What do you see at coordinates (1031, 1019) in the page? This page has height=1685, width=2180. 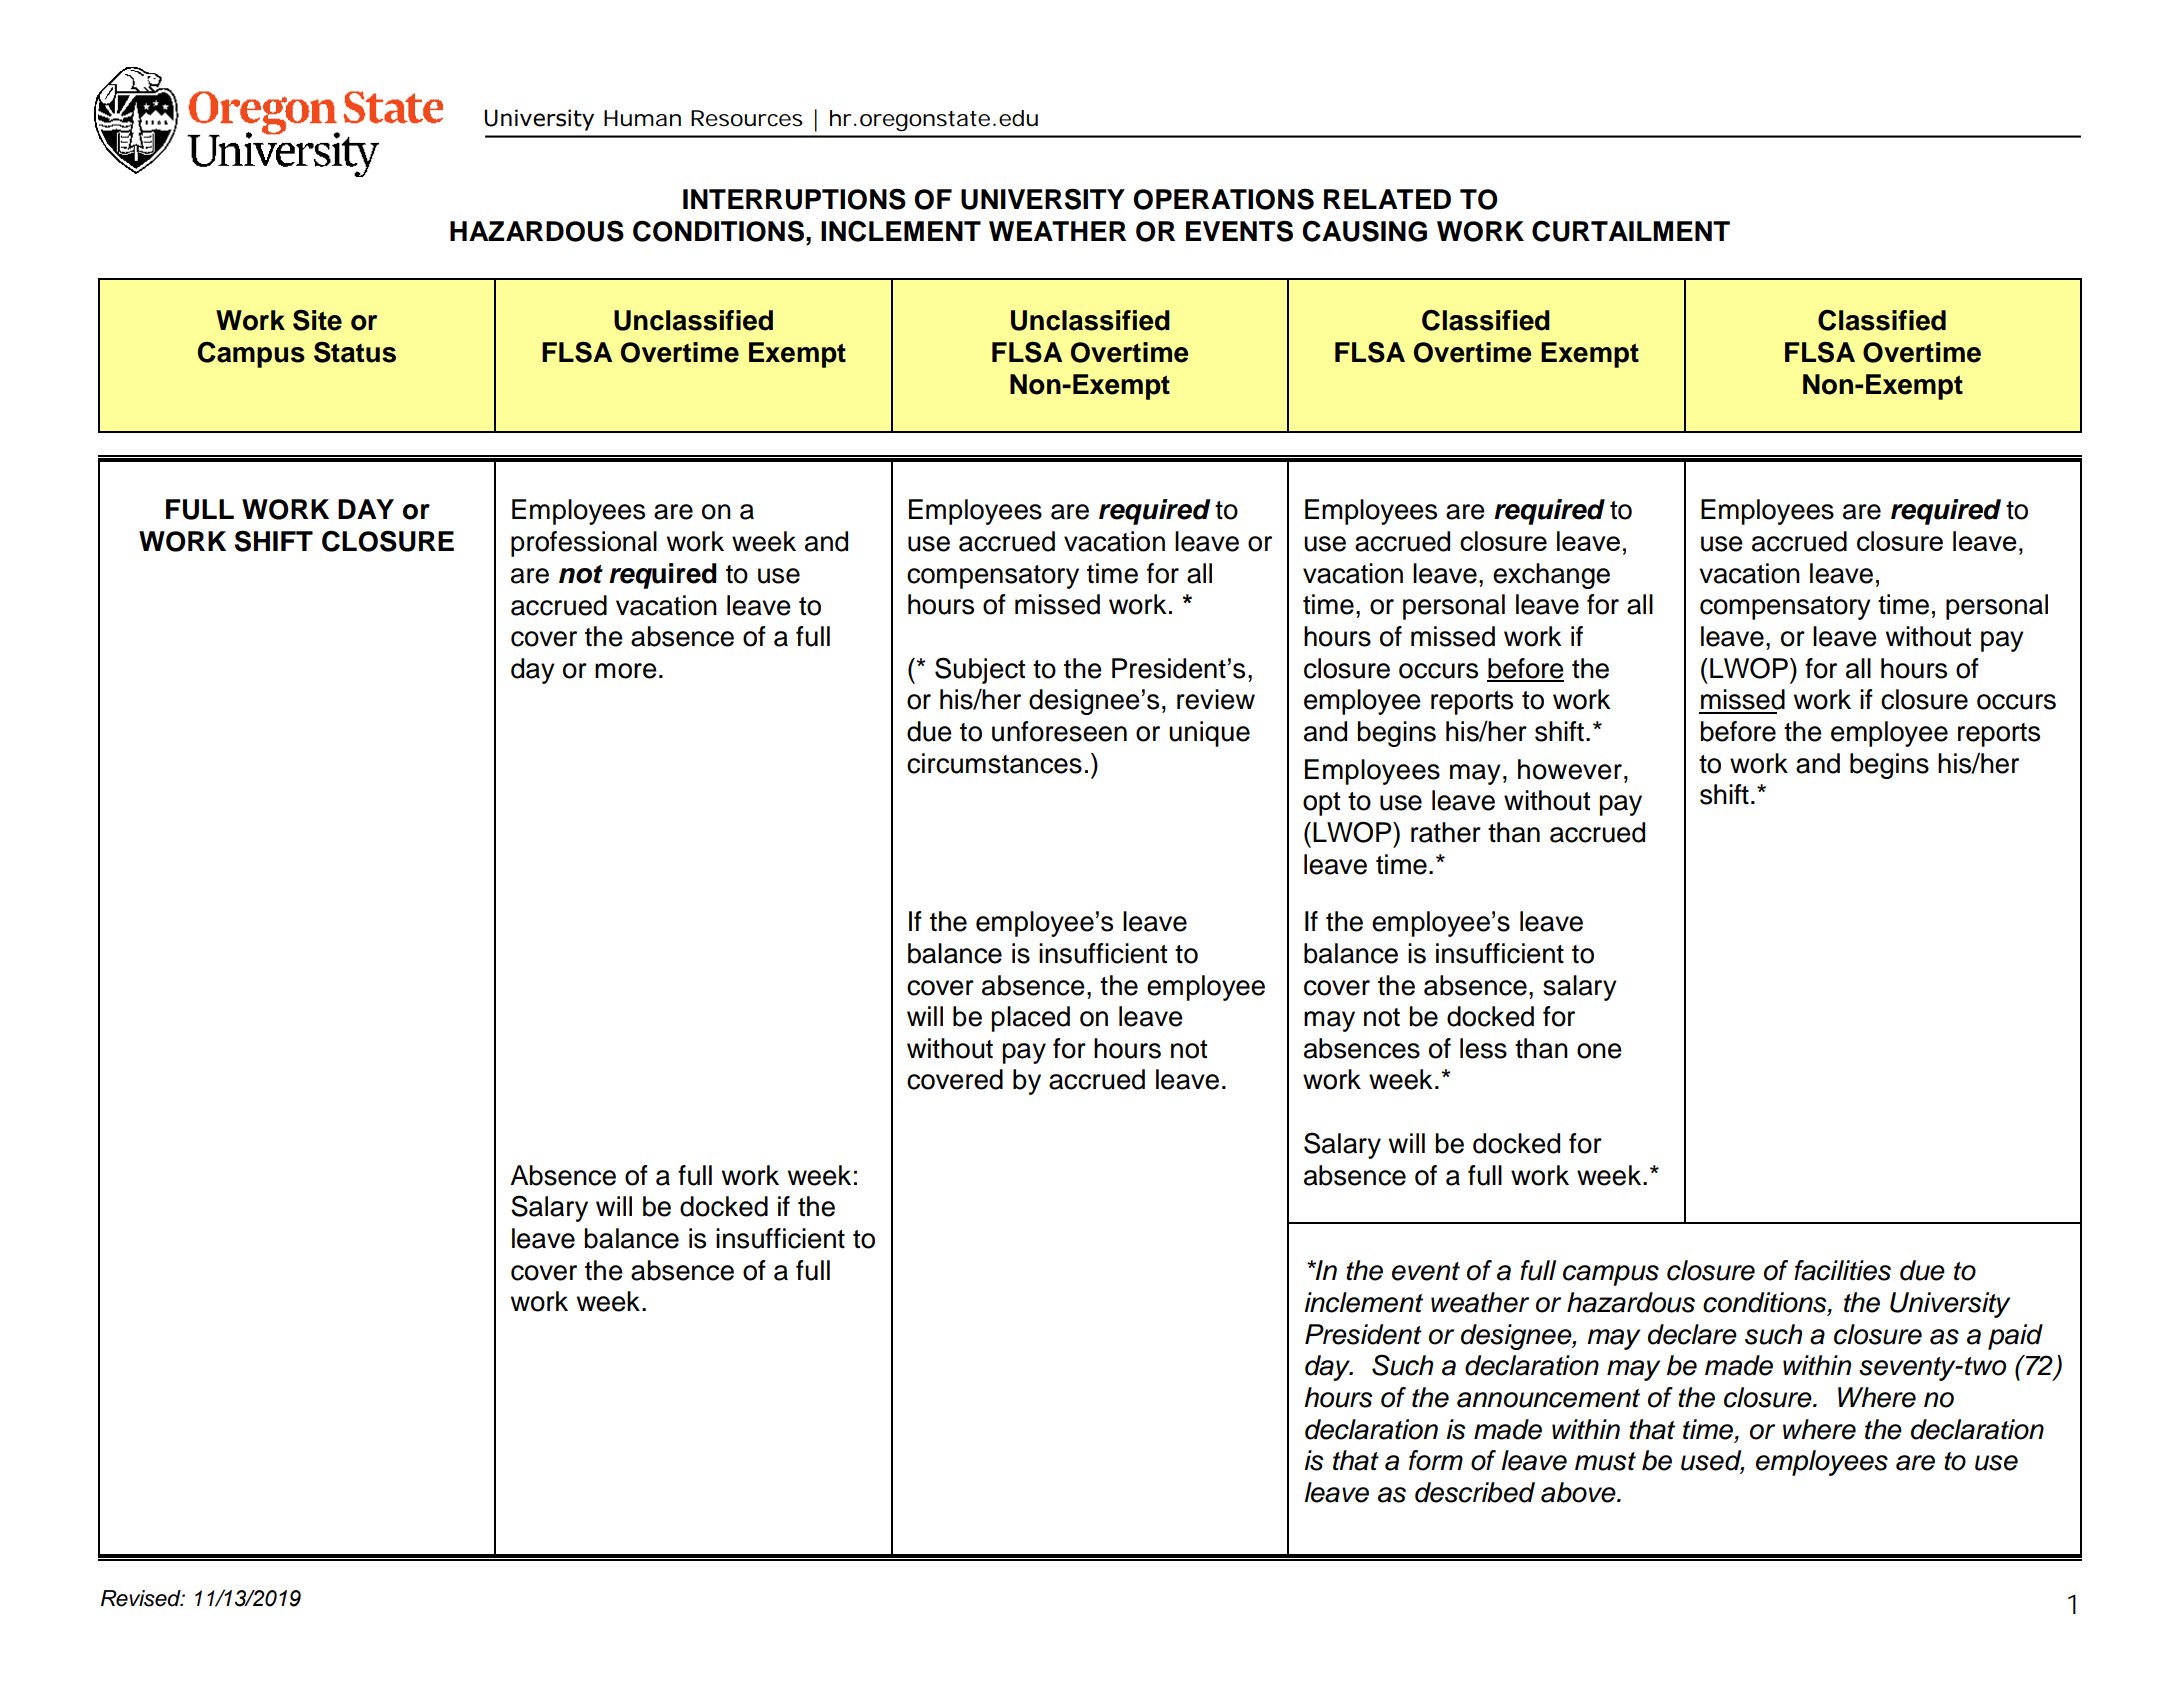 I see `placed` at bounding box center [1031, 1019].
